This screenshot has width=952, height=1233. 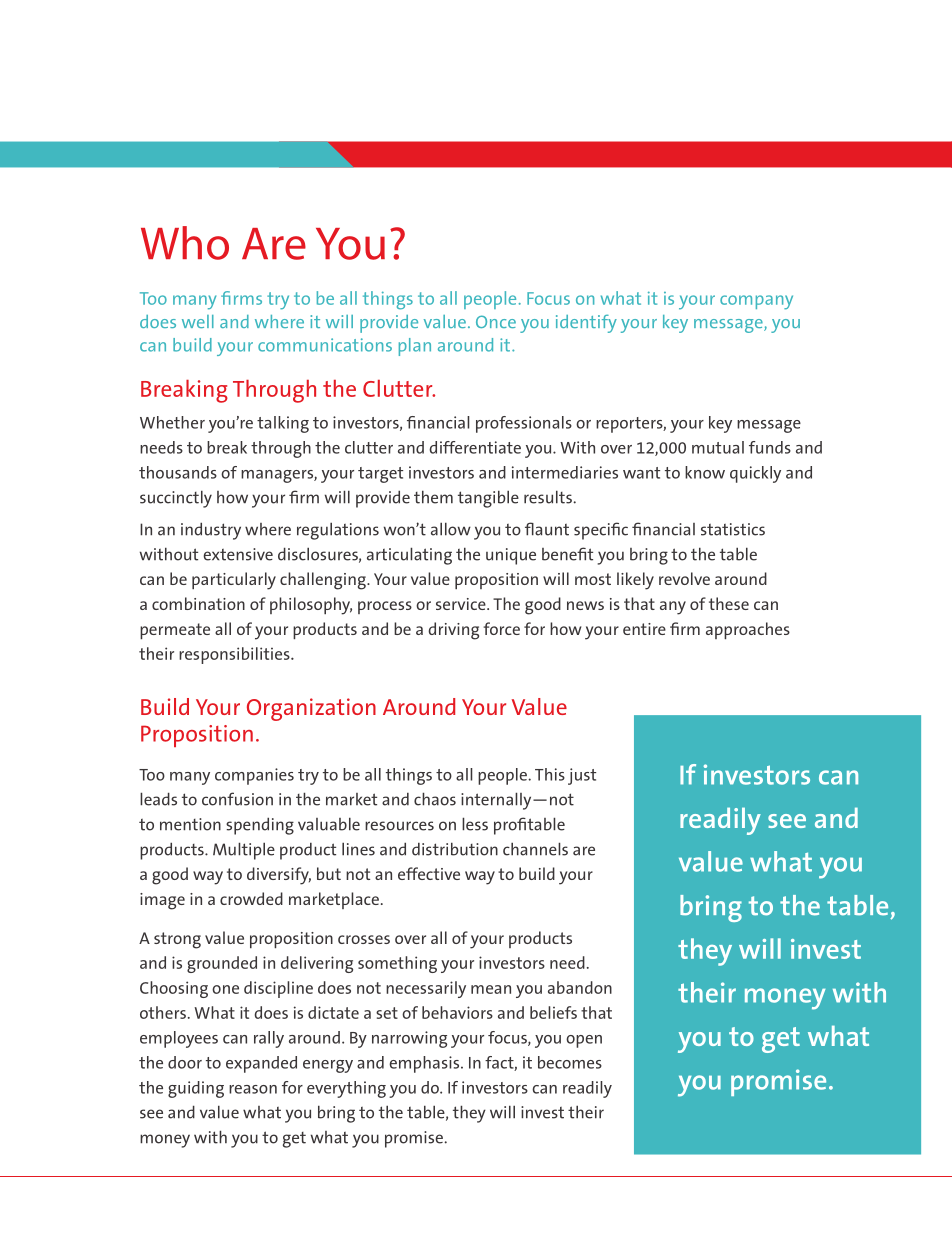 I want to click on company, so click(x=756, y=302).
